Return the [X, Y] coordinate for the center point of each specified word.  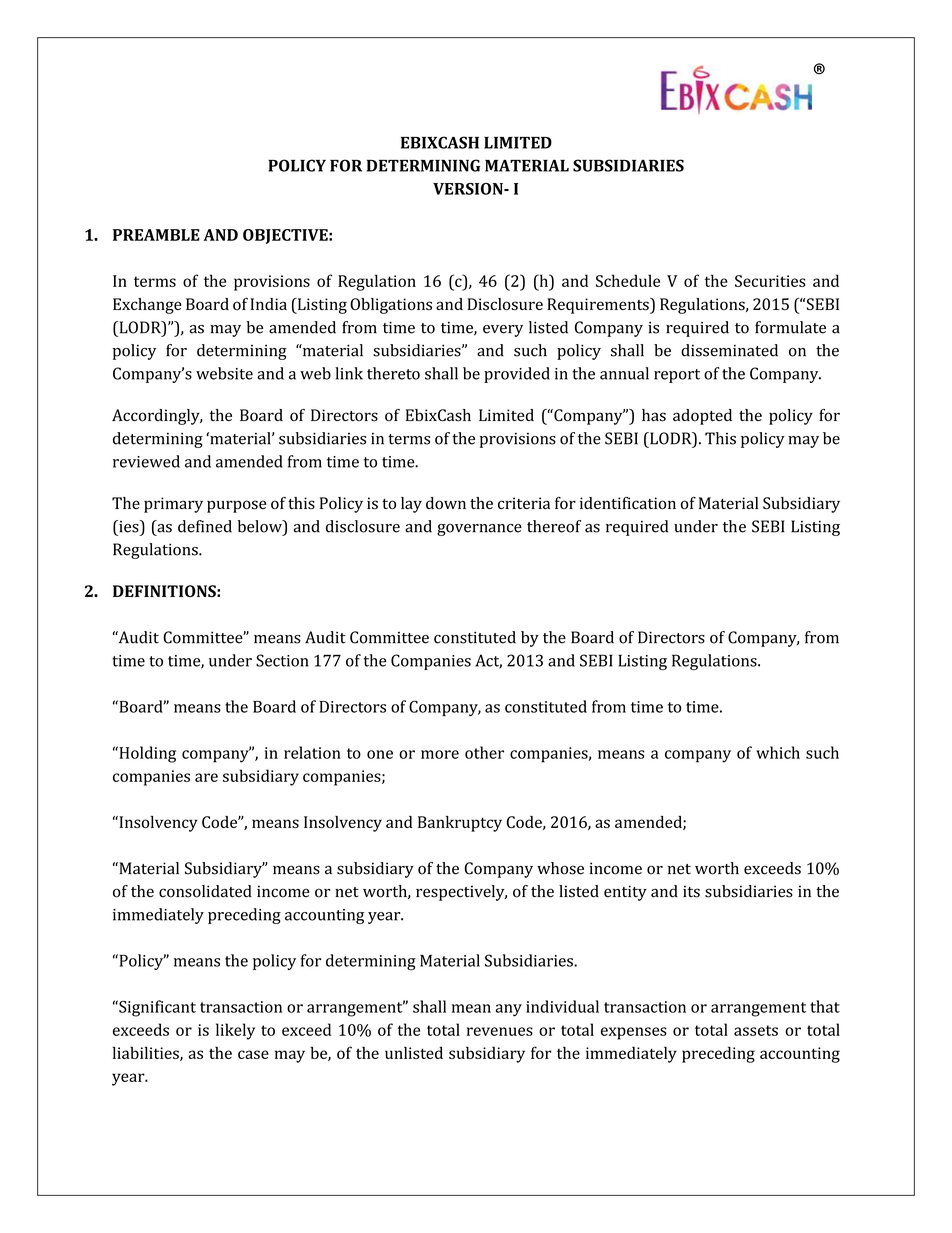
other [484, 752]
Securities [770, 281]
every [503, 331]
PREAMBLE [156, 235]
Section [282, 660]
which [778, 752]
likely [235, 1031]
